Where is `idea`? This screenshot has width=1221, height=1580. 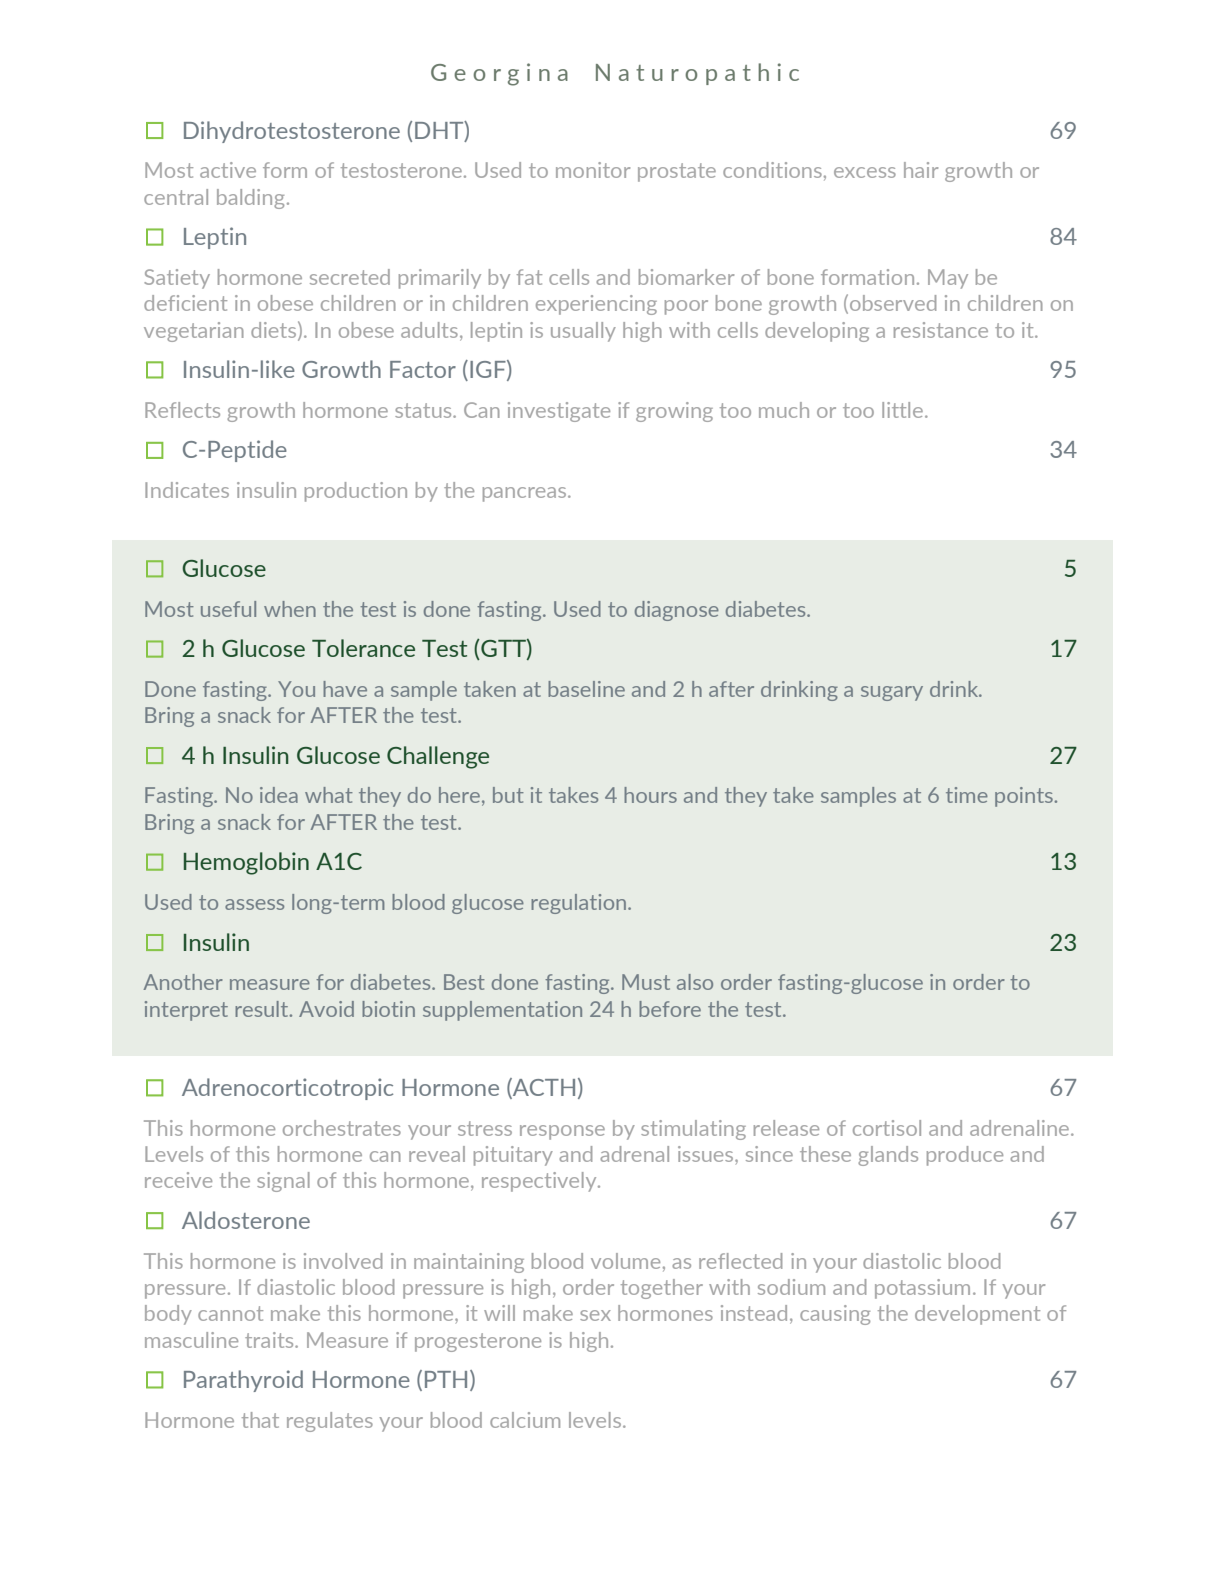
idea is located at coordinates (279, 795).
